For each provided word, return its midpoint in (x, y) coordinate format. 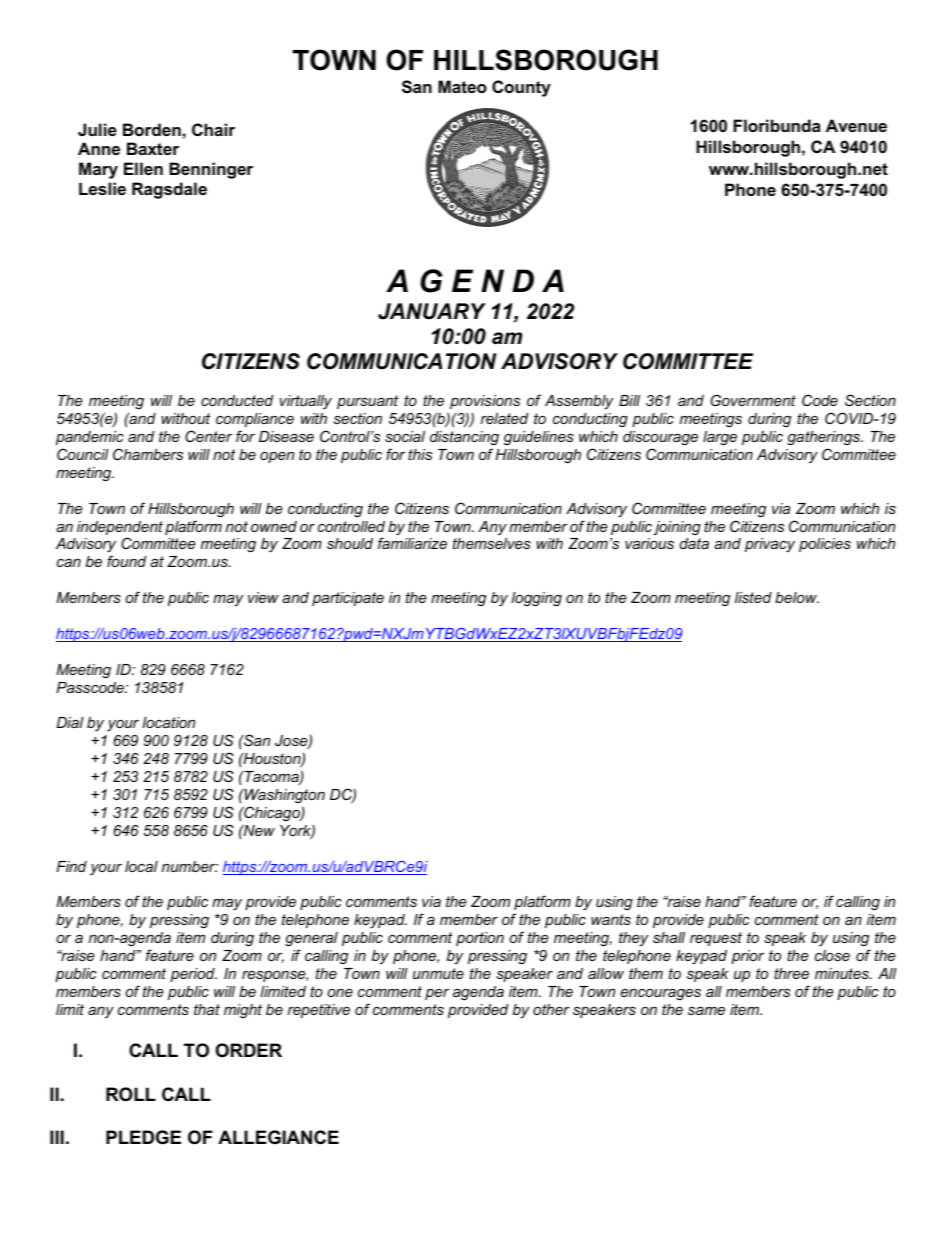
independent (120, 529)
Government (753, 400)
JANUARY (432, 311)
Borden (152, 129)
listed (753, 597)
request (716, 939)
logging (536, 599)
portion (480, 939)
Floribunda (777, 125)
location (168, 722)
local (141, 866)
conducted (237, 400)
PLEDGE (143, 1137)
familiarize (412, 543)
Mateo (462, 86)
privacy (770, 545)
